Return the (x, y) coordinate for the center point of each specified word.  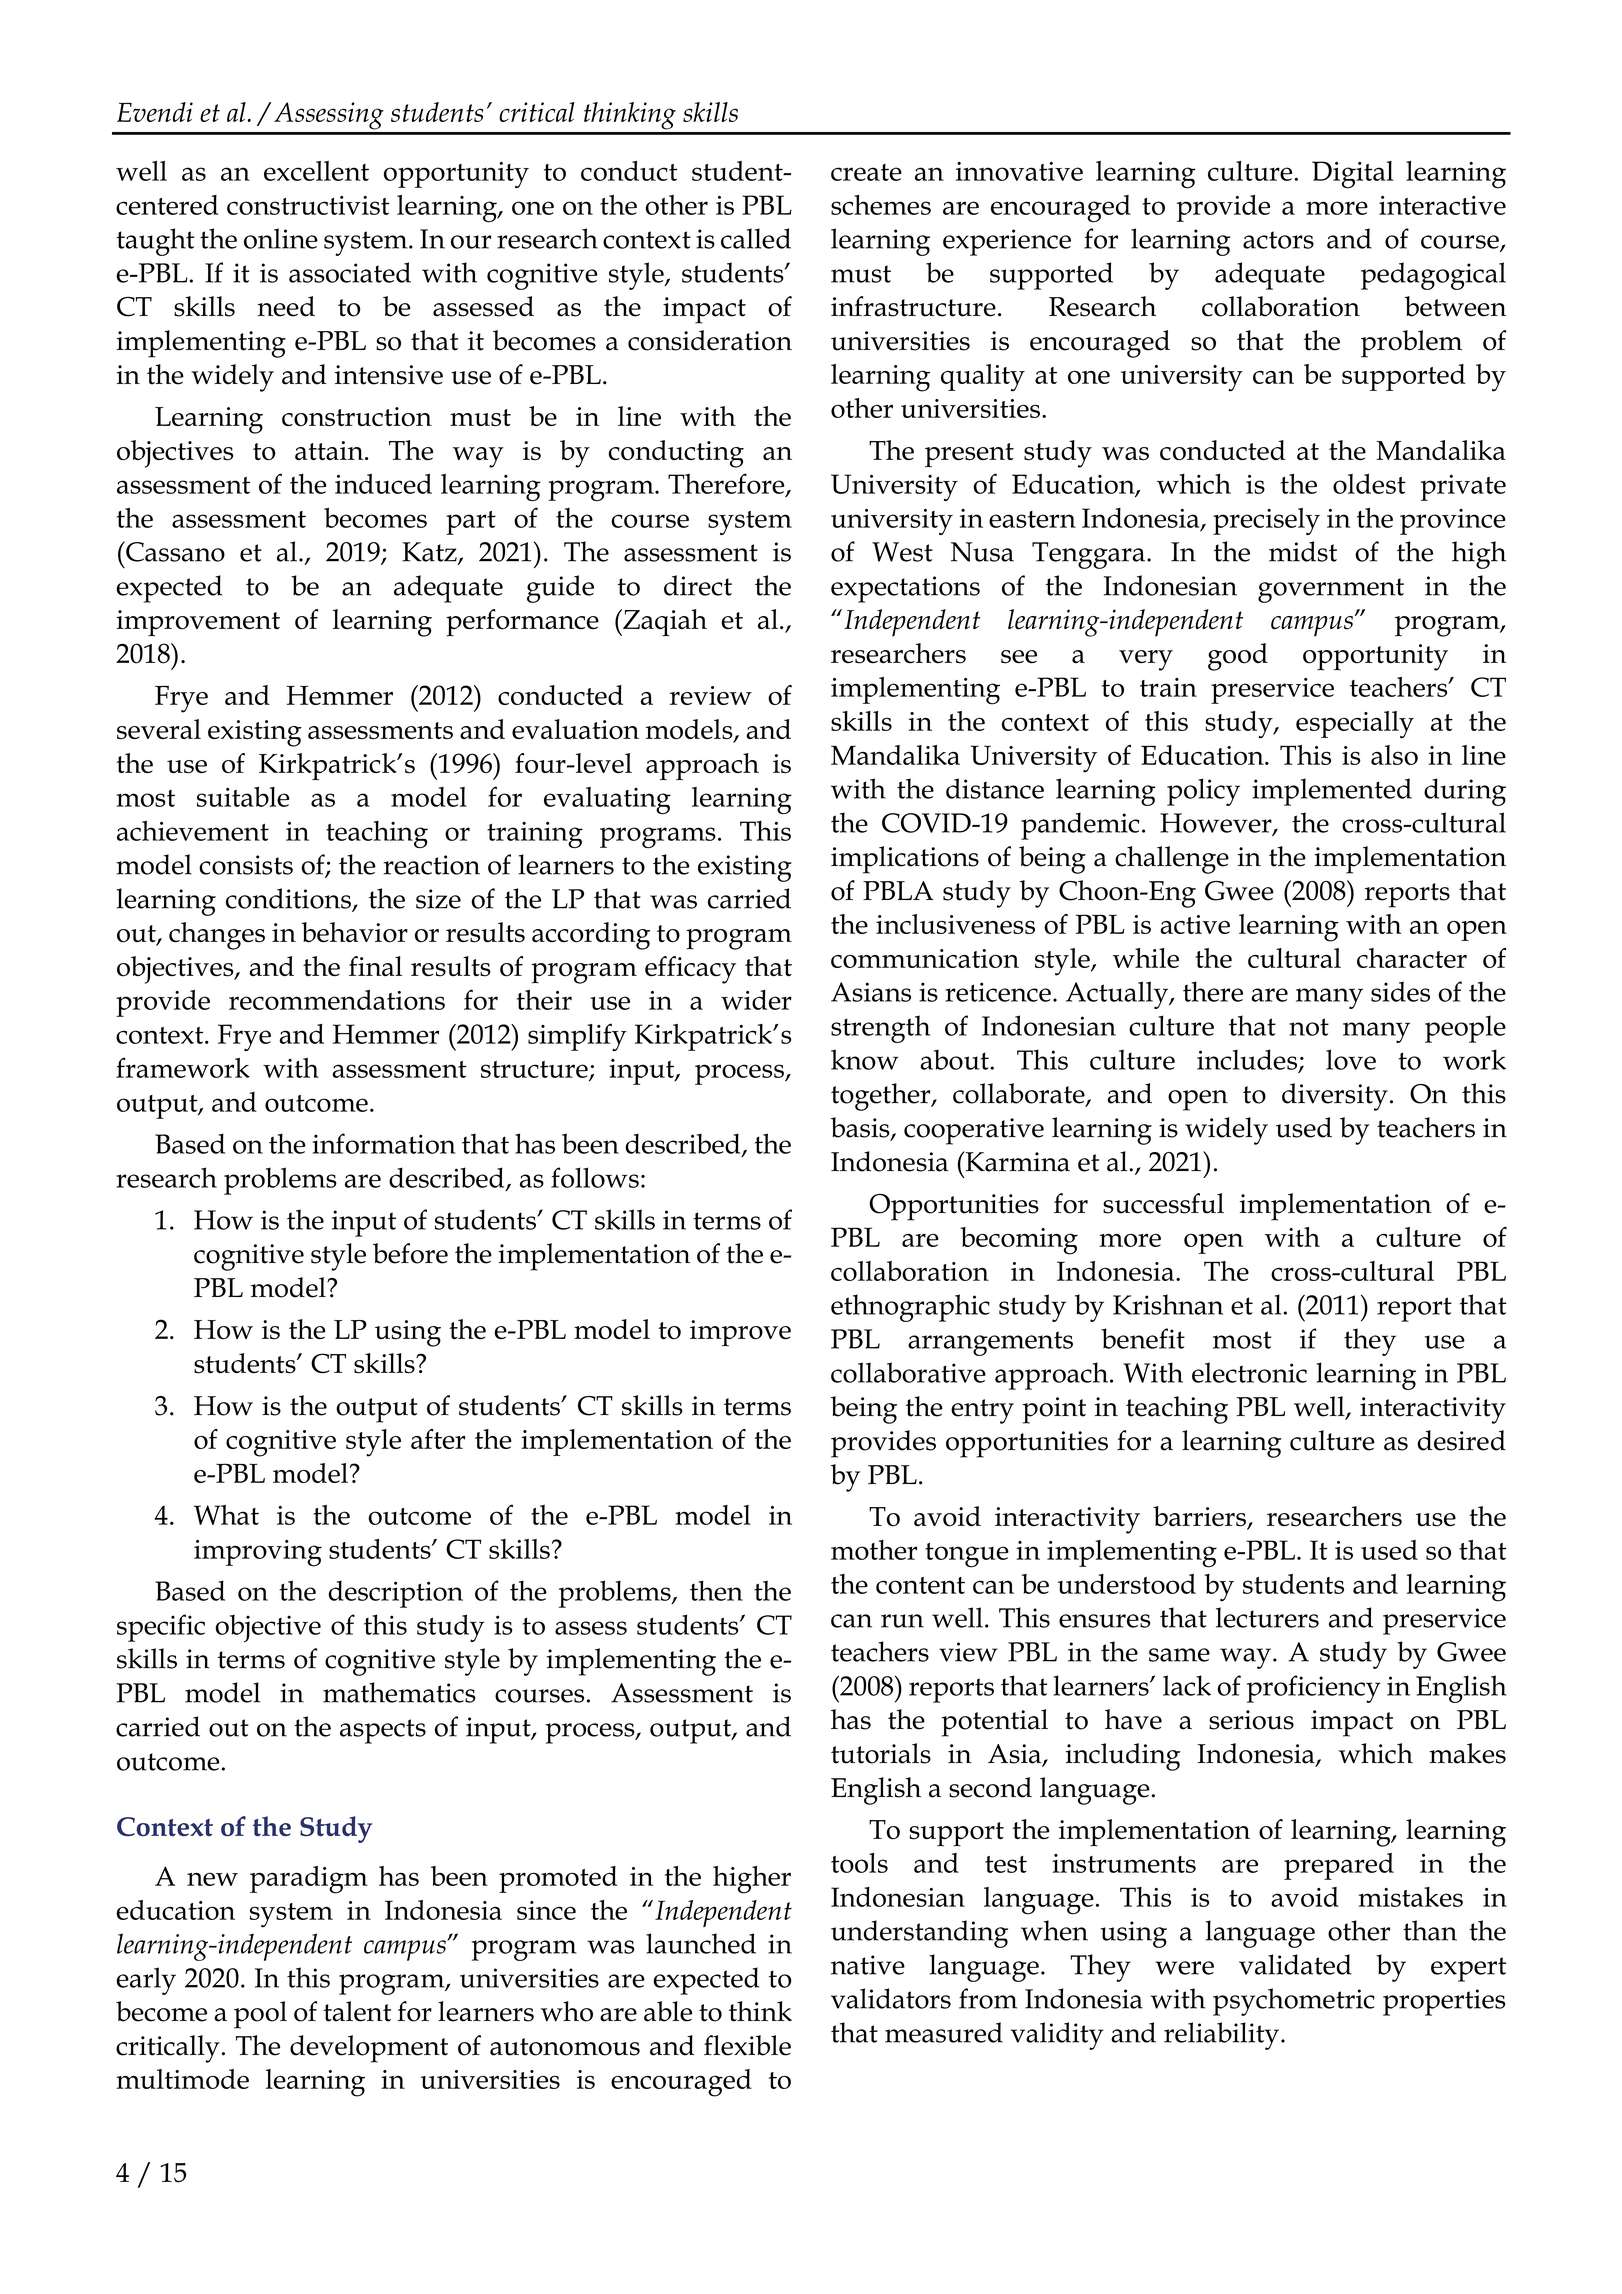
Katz (430, 553)
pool (260, 2015)
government (1331, 590)
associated (350, 272)
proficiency (1314, 1689)
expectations (905, 589)
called (756, 238)
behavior (354, 932)
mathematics (399, 1692)
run (902, 1621)
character (1412, 958)
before (410, 1253)
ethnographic (910, 1308)
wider (756, 1000)
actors (1278, 240)
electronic (1249, 1372)
